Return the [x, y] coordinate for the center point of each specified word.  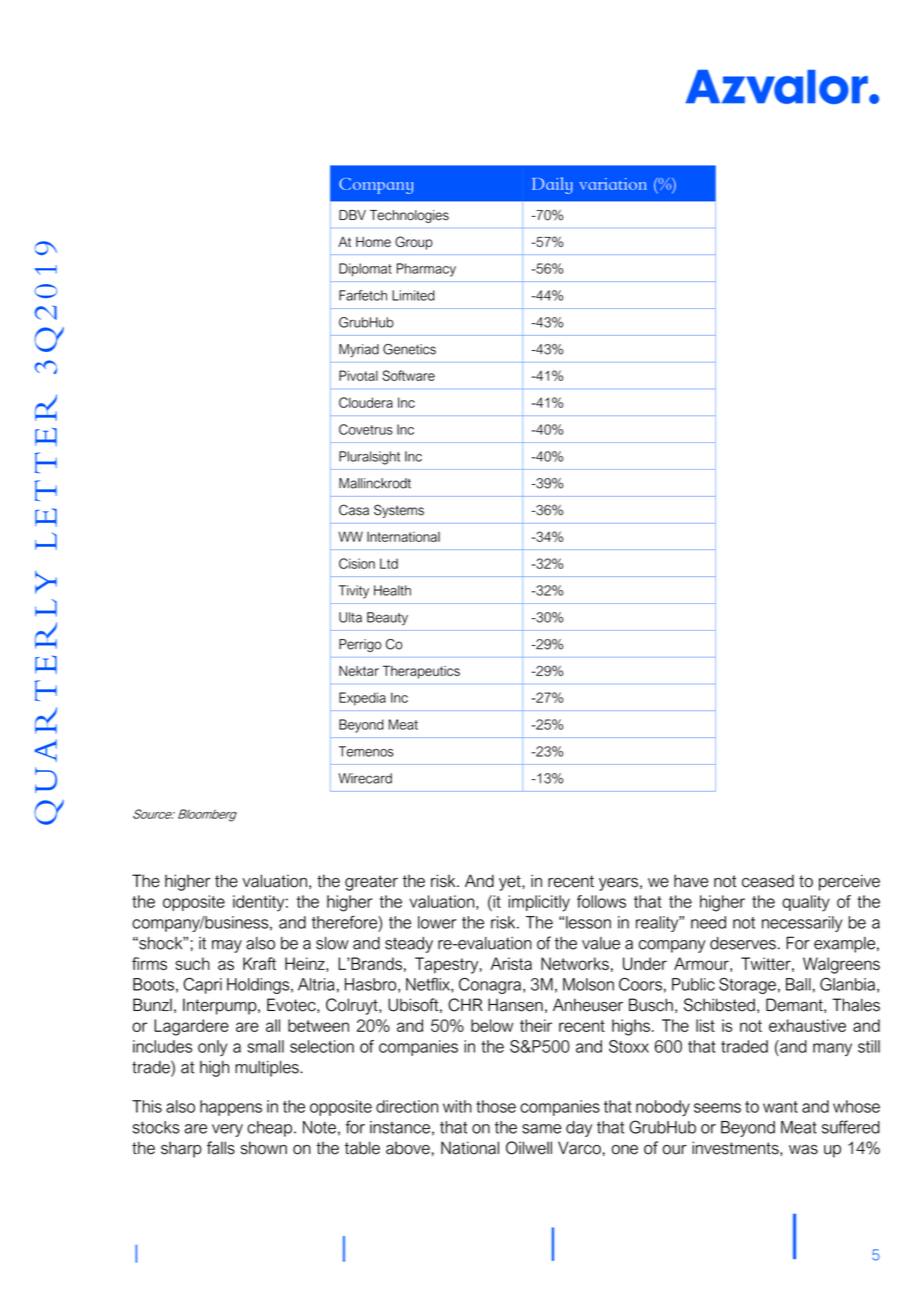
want [780, 1107]
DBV [352, 215]
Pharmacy [426, 270]
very [227, 1130]
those [496, 1106]
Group [414, 243]
